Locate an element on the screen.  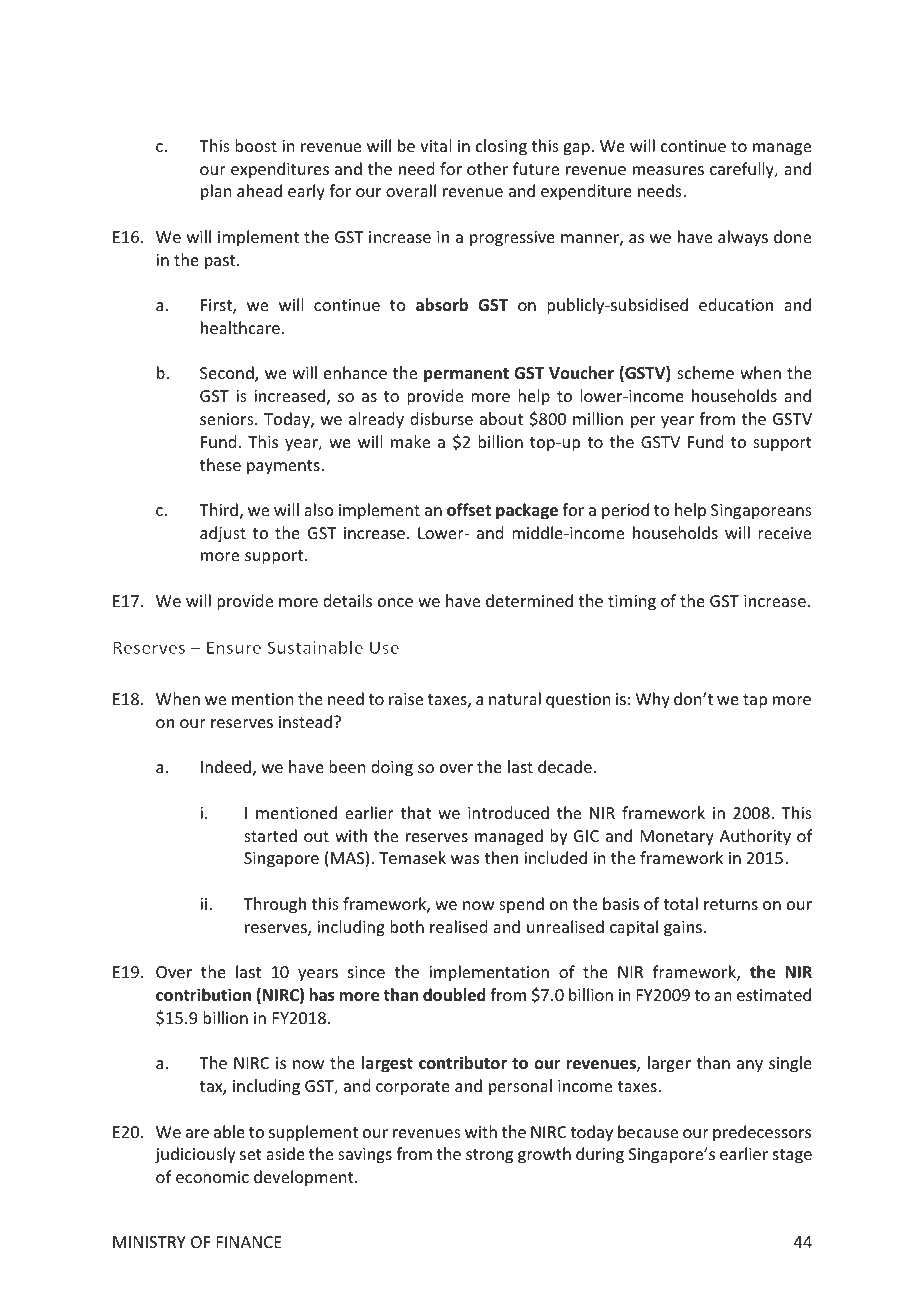
returns is located at coordinates (731, 904).
